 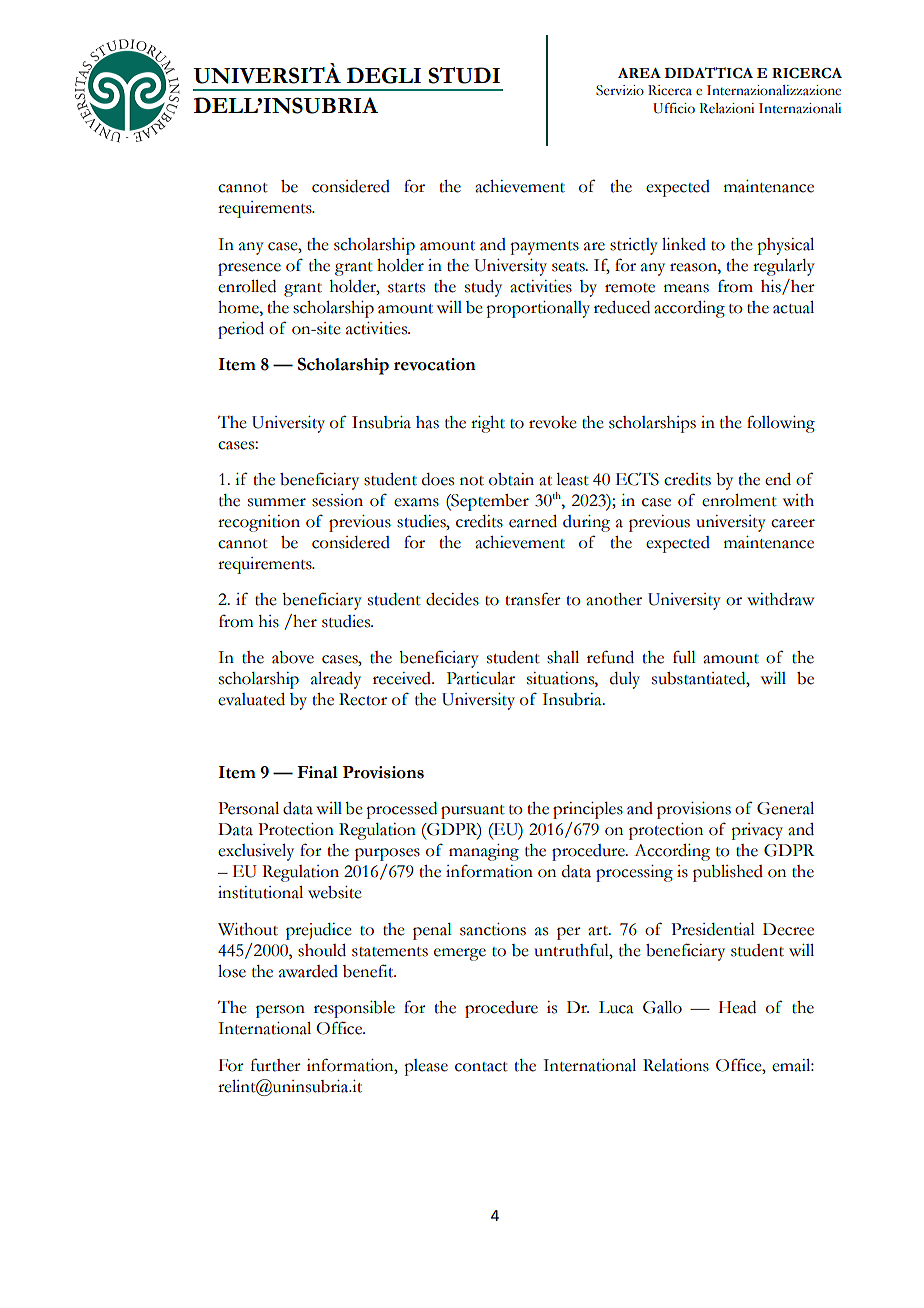 I want to click on obtain, so click(x=511, y=479).
